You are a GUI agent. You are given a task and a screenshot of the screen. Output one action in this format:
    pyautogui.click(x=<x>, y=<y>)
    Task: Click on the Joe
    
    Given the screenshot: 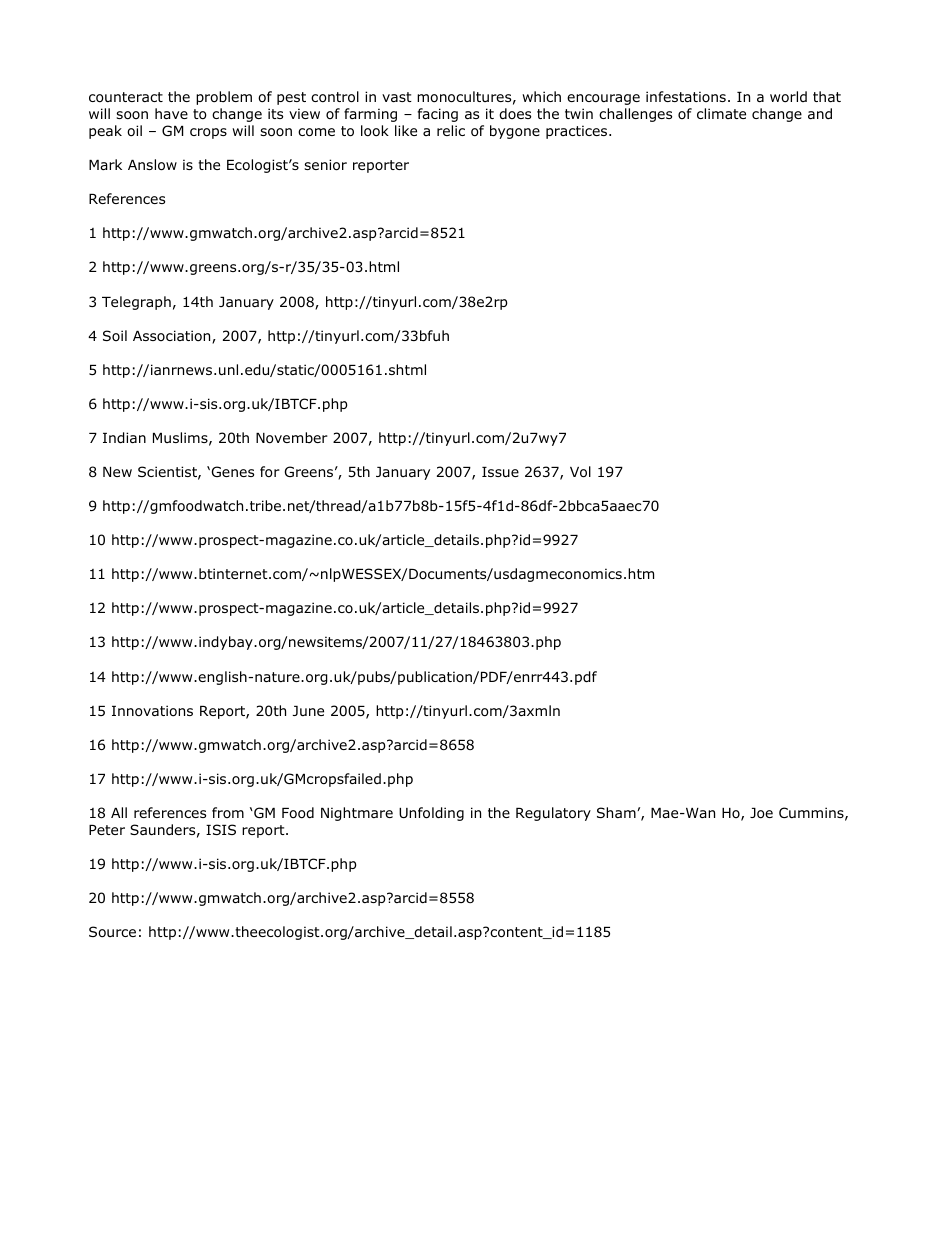 What is the action you would take?
    pyautogui.click(x=761, y=813)
